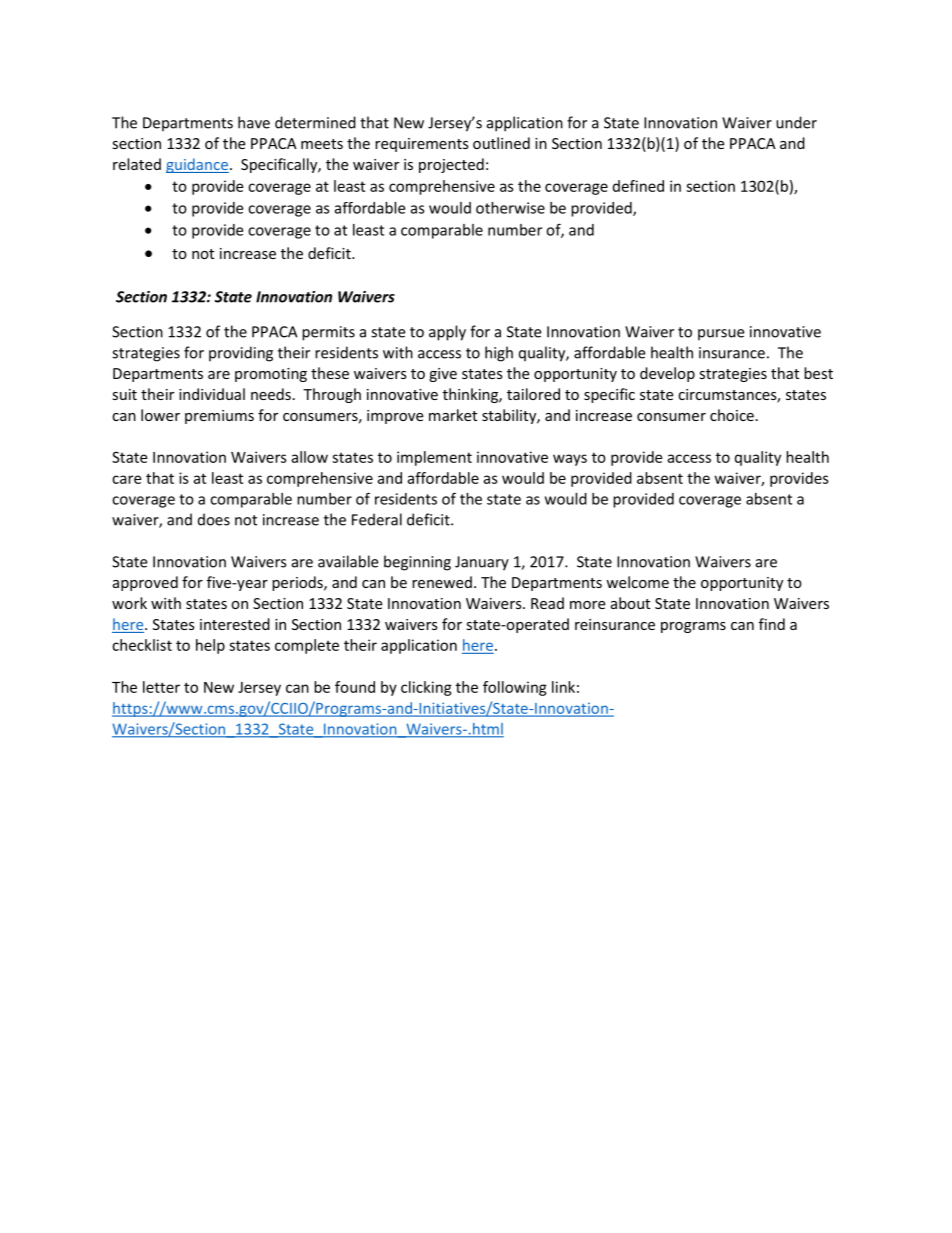 The width and height of the document is (952, 1233). I want to click on pursue, so click(721, 335).
